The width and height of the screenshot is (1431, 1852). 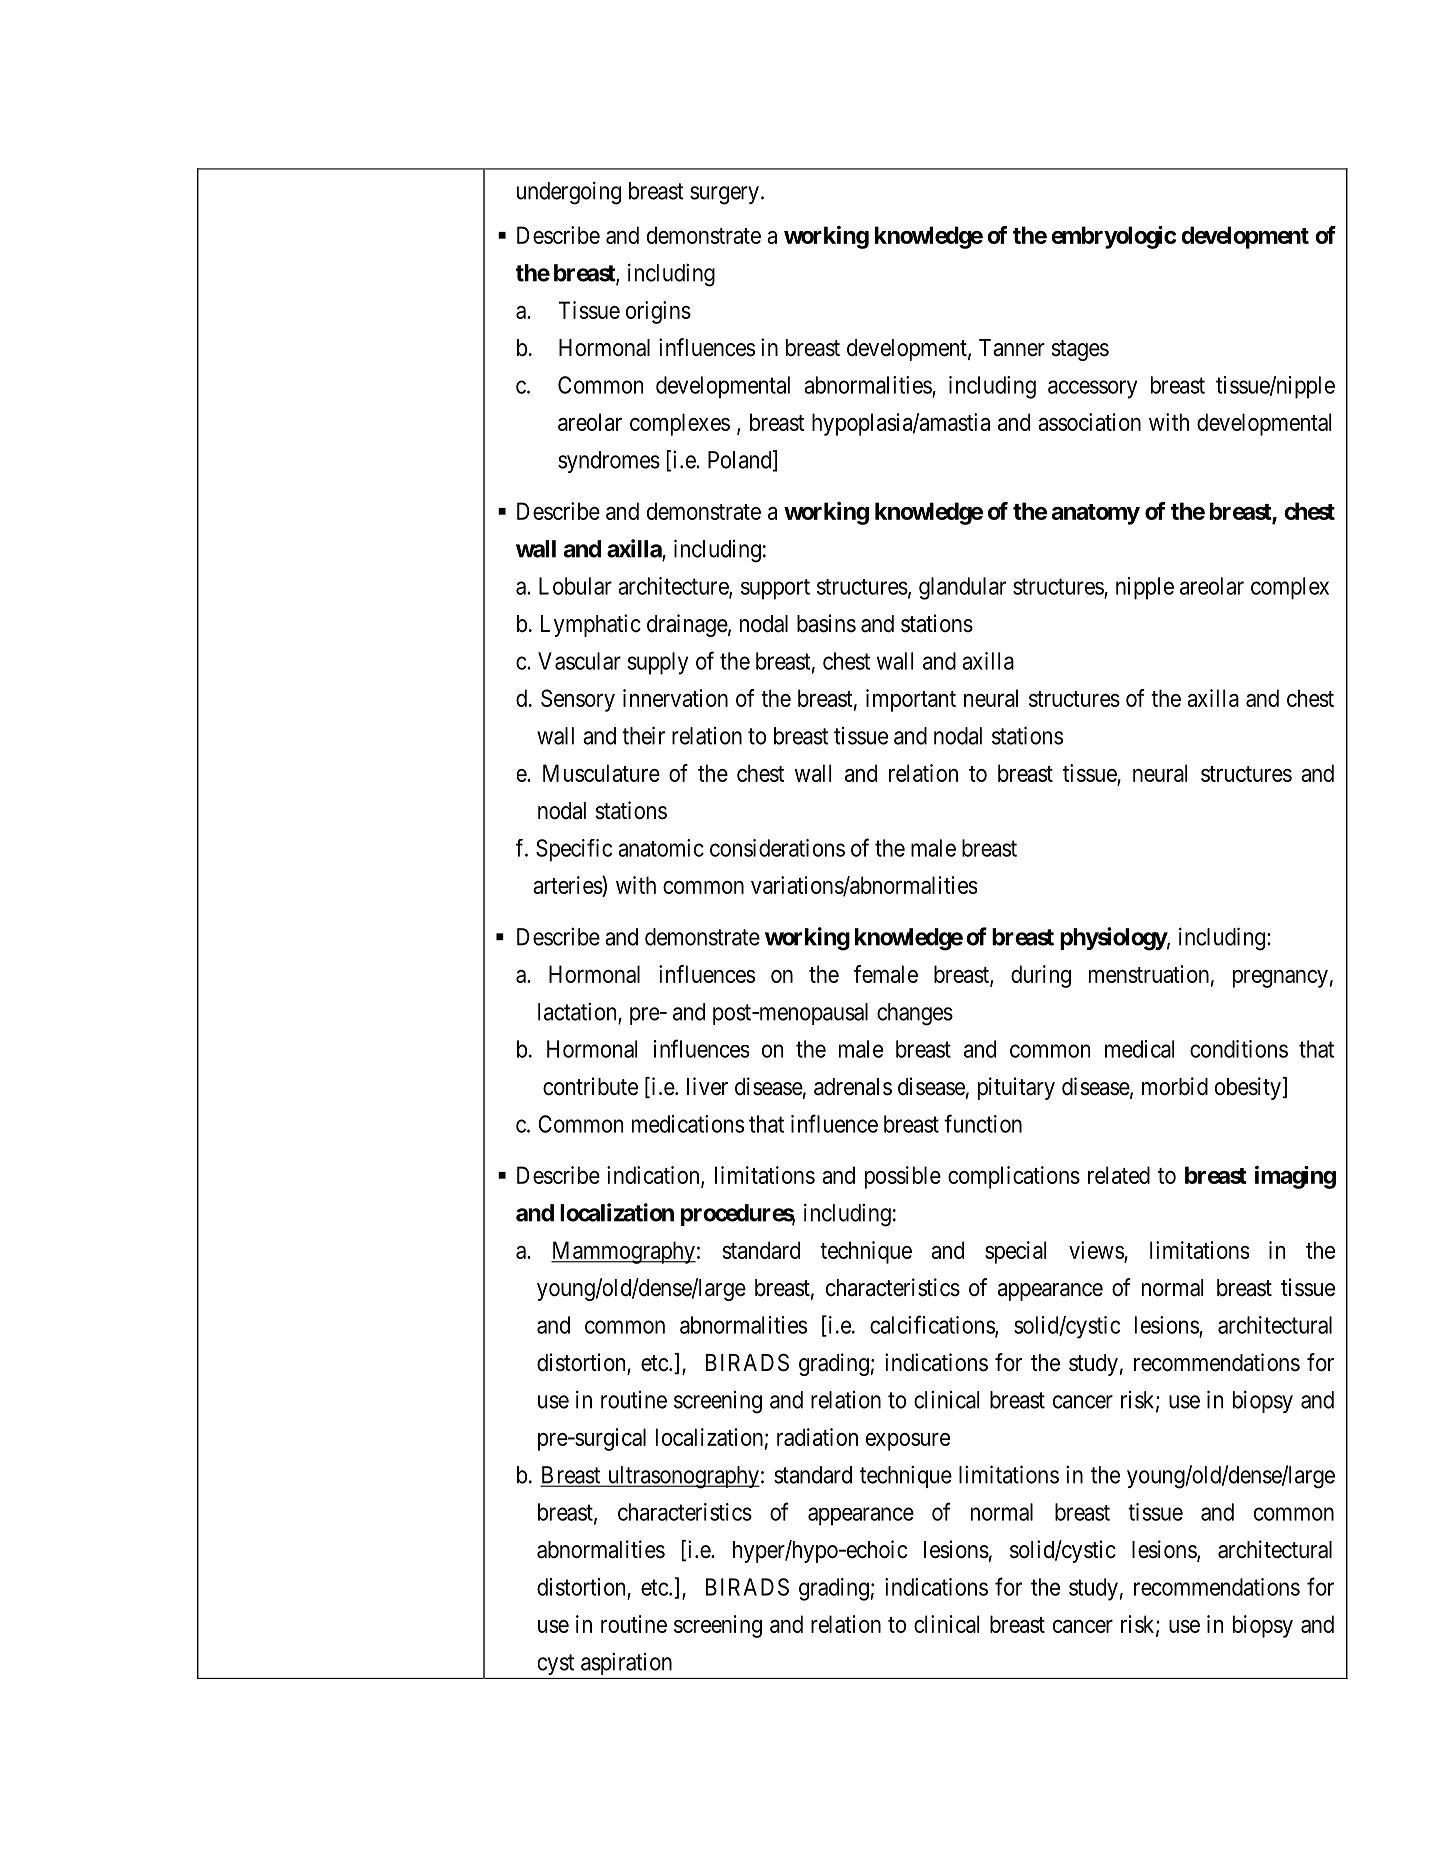 I want to click on medications, so click(x=688, y=1124).
